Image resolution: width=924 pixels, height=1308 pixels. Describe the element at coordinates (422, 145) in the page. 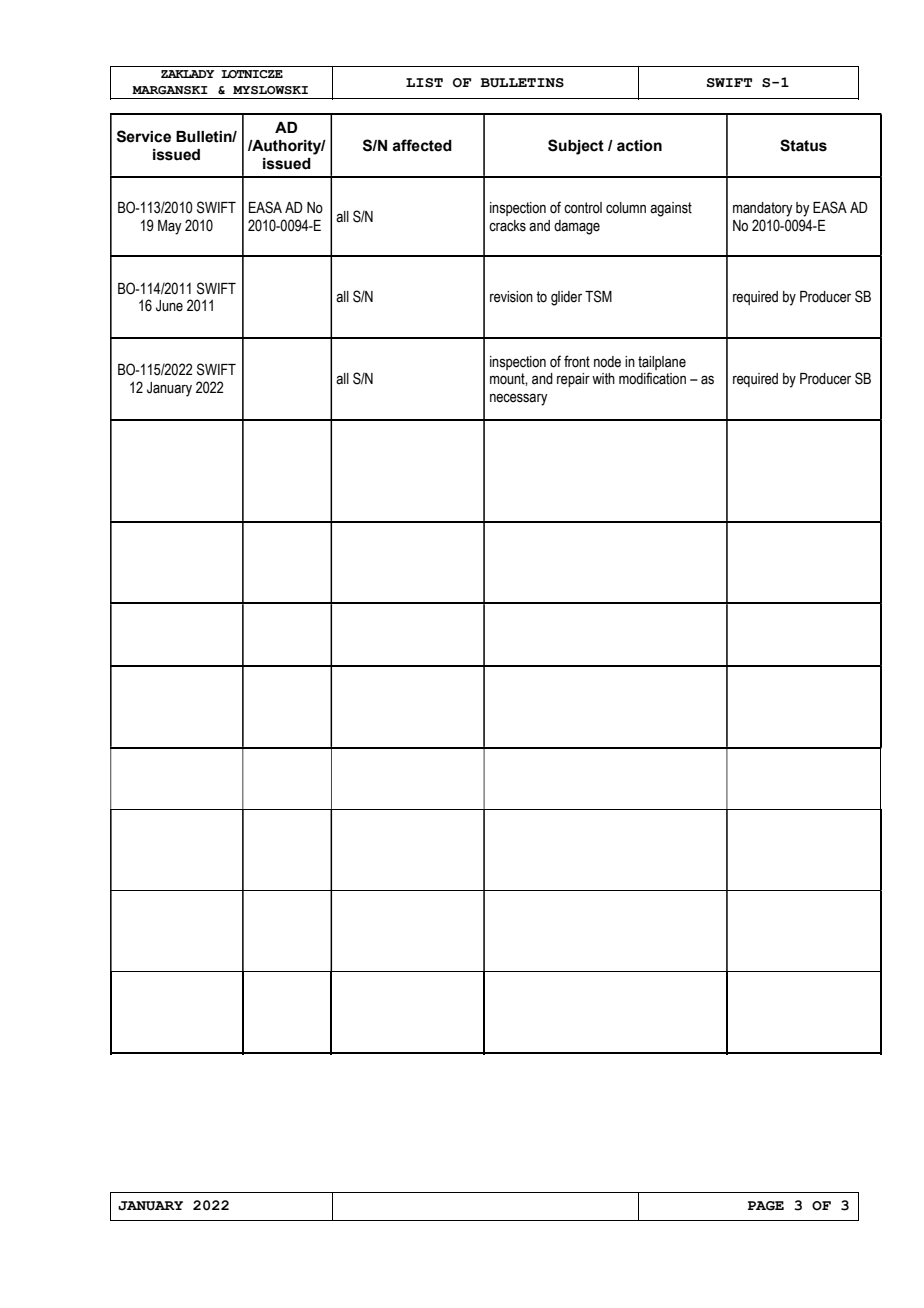

I see `affected` at that location.
